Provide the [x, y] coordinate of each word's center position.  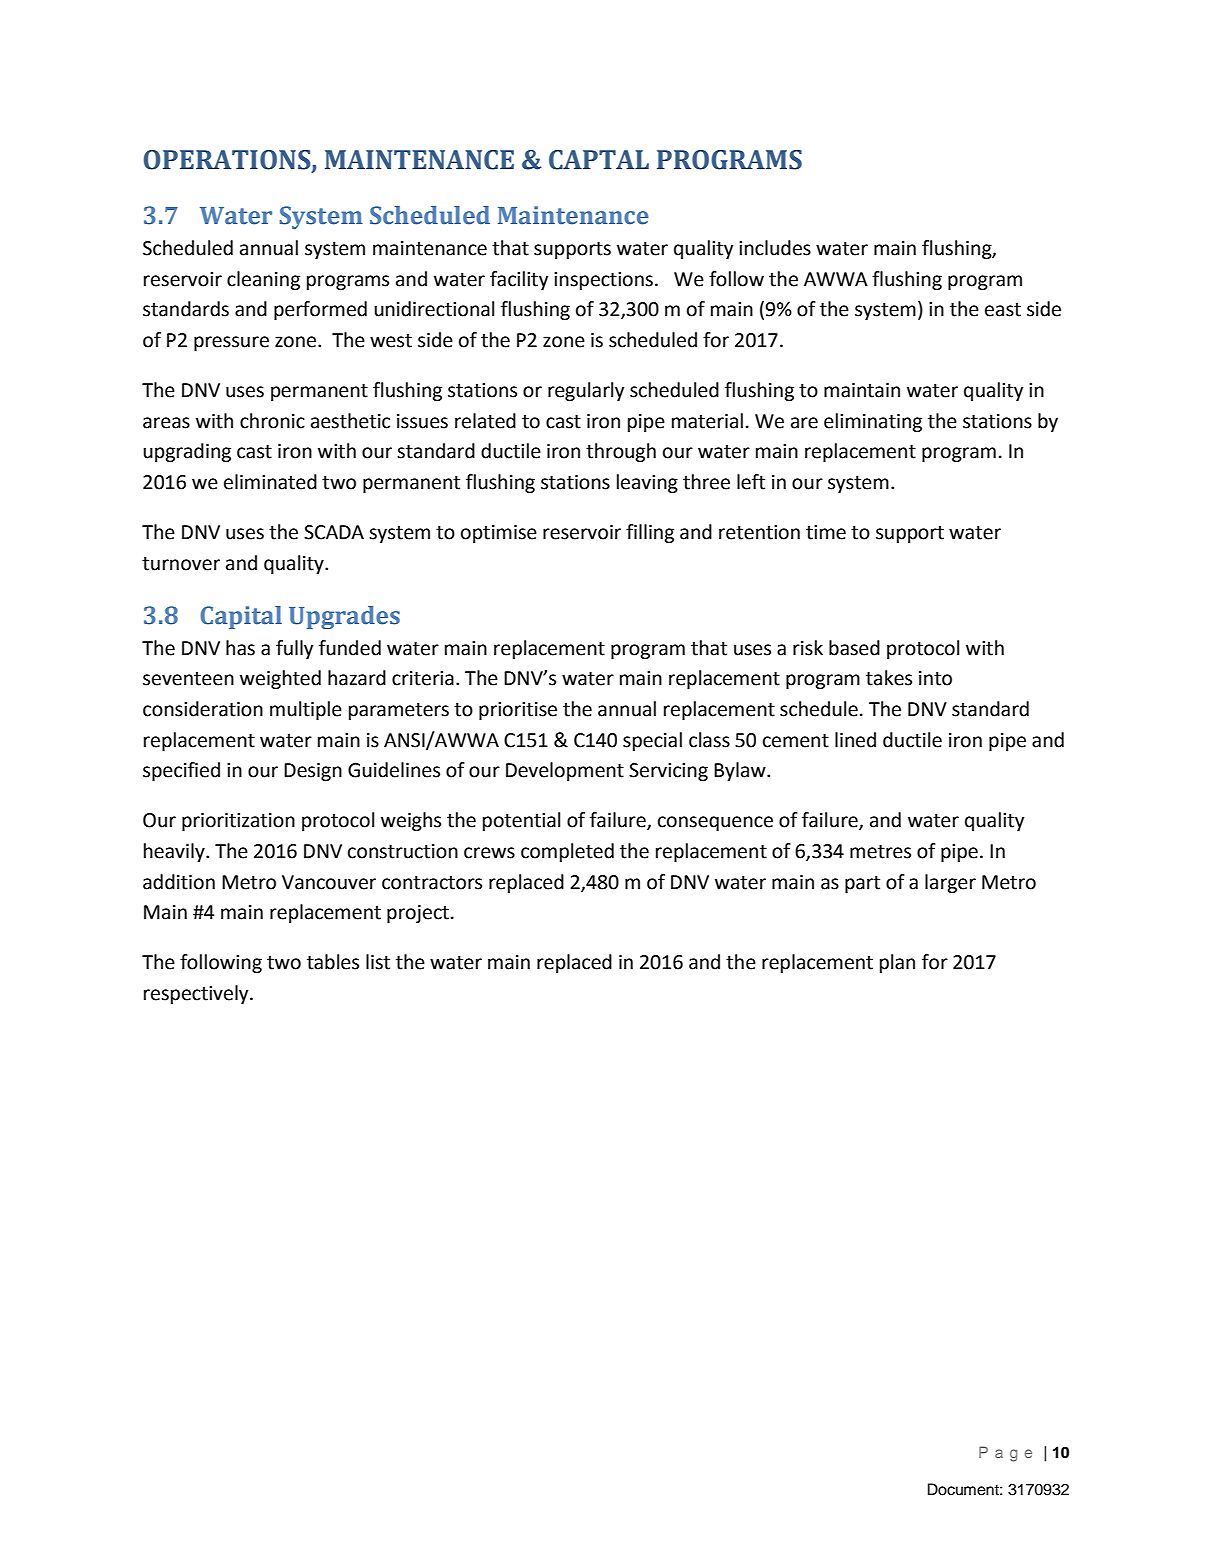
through [621, 452]
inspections [603, 281]
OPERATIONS [228, 160]
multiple [306, 710]
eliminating [873, 422]
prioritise [518, 711]
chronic [272, 421]
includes [775, 248]
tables [333, 962]
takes [889, 678]
